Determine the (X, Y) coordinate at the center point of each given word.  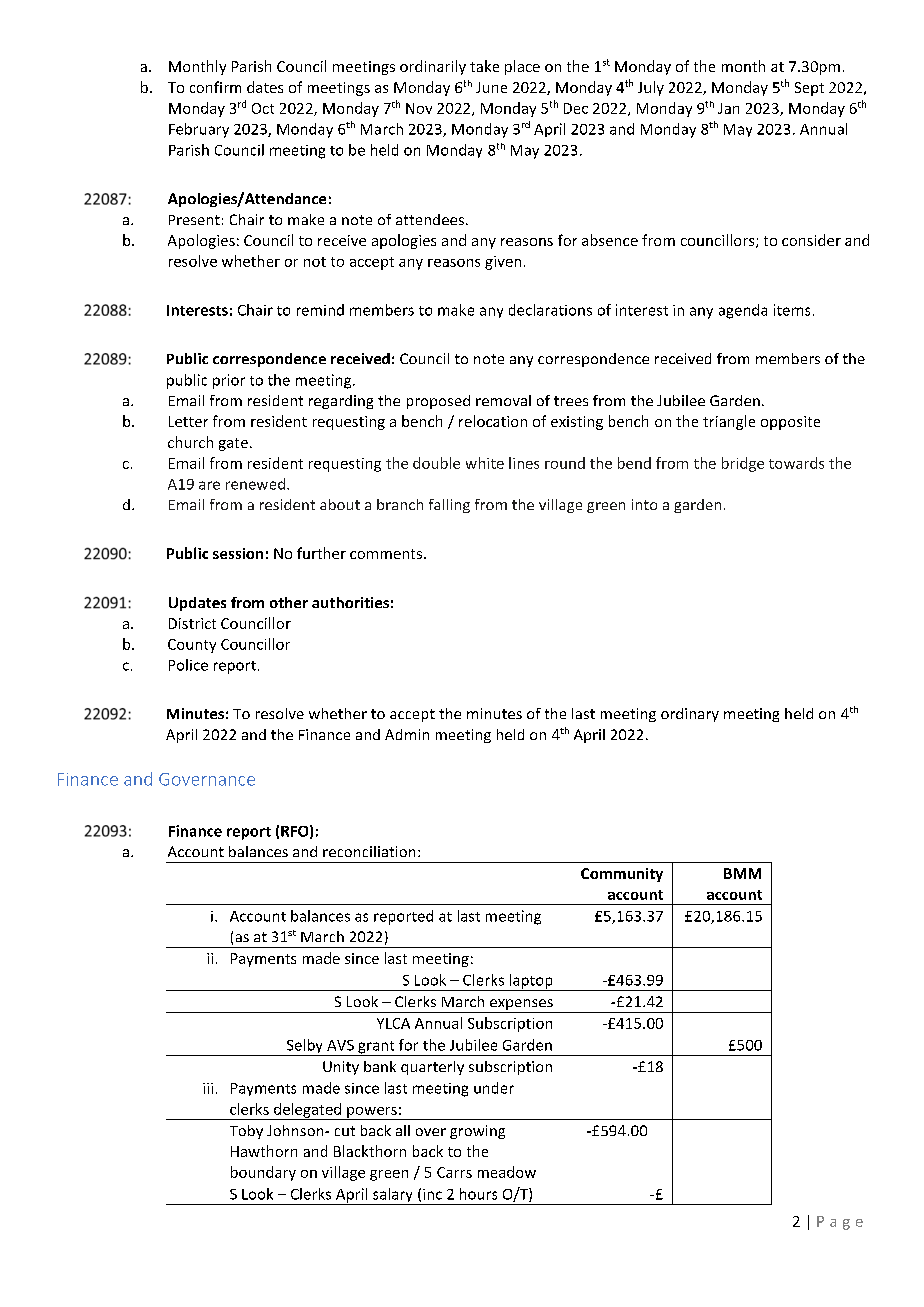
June (491, 87)
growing (477, 1132)
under (494, 1088)
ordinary (690, 715)
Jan (728, 108)
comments (386, 554)
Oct (263, 108)
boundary (263, 1173)
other (289, 602)
